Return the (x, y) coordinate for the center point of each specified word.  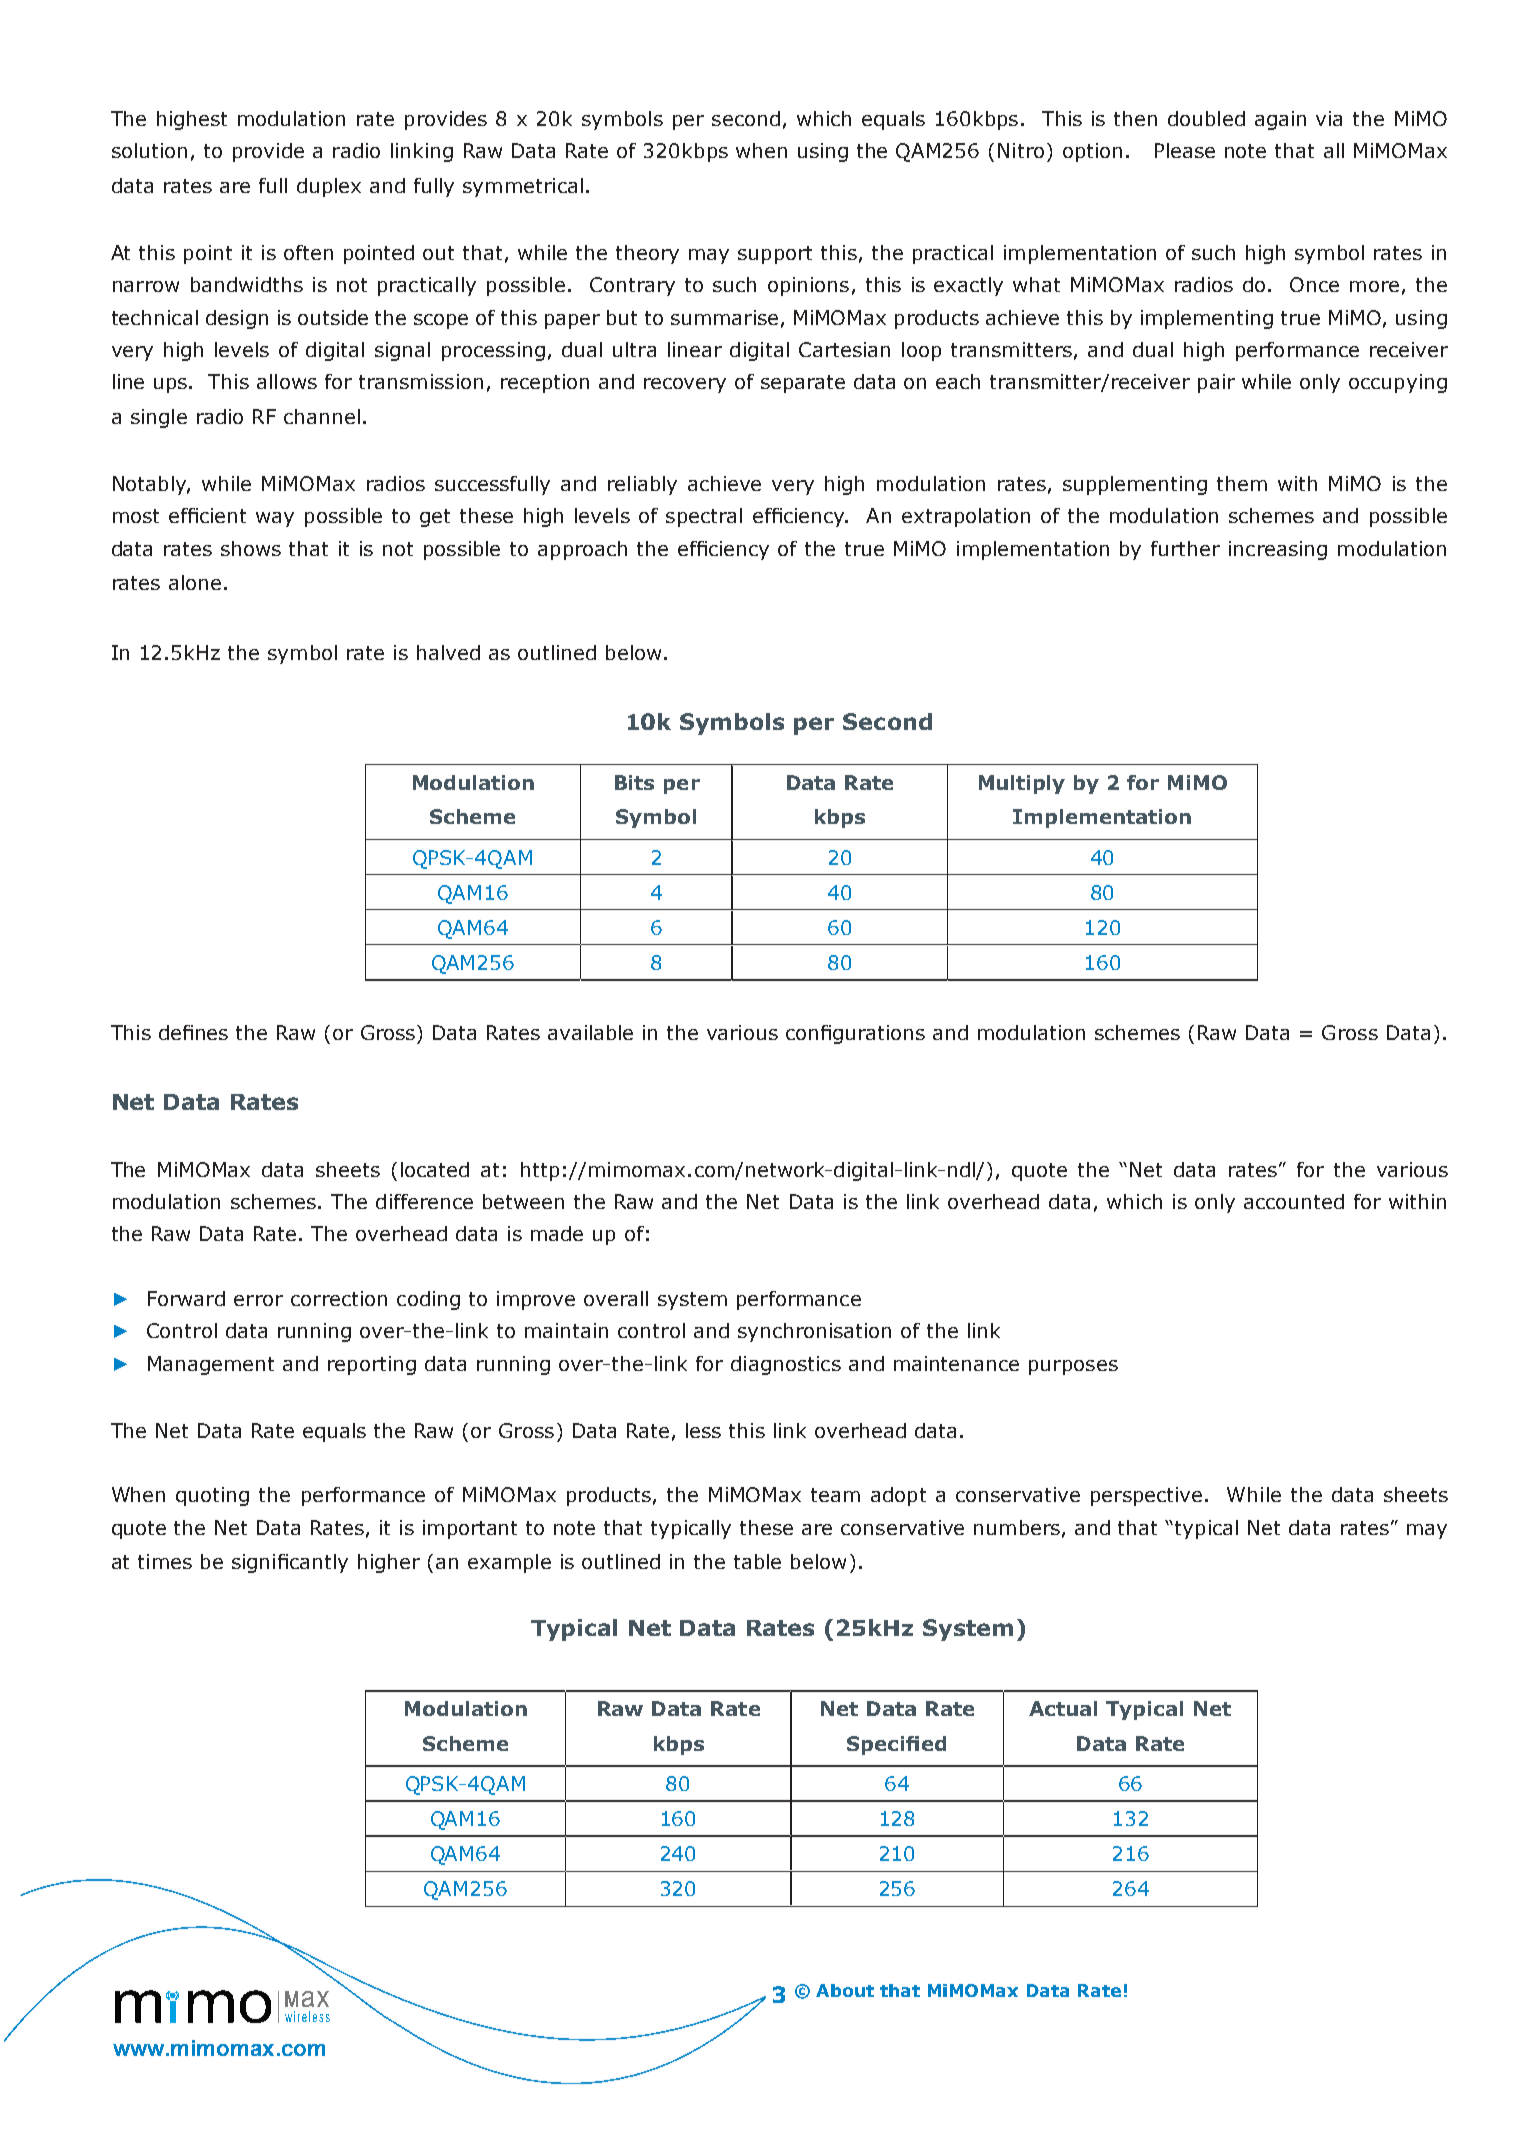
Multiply (1022, 784)
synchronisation (814, 1332)
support (775, 255)
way (275, 519)
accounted (1294, 1201)
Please (1185, 150)
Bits (634, 782)
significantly (290, 1563)
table (757, 1561)
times (165, 1561)
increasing (1278, 550)
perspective (1146, 1496)
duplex (329, 187)
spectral (704, 517)
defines (193, 1032)
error (258, 1300)
